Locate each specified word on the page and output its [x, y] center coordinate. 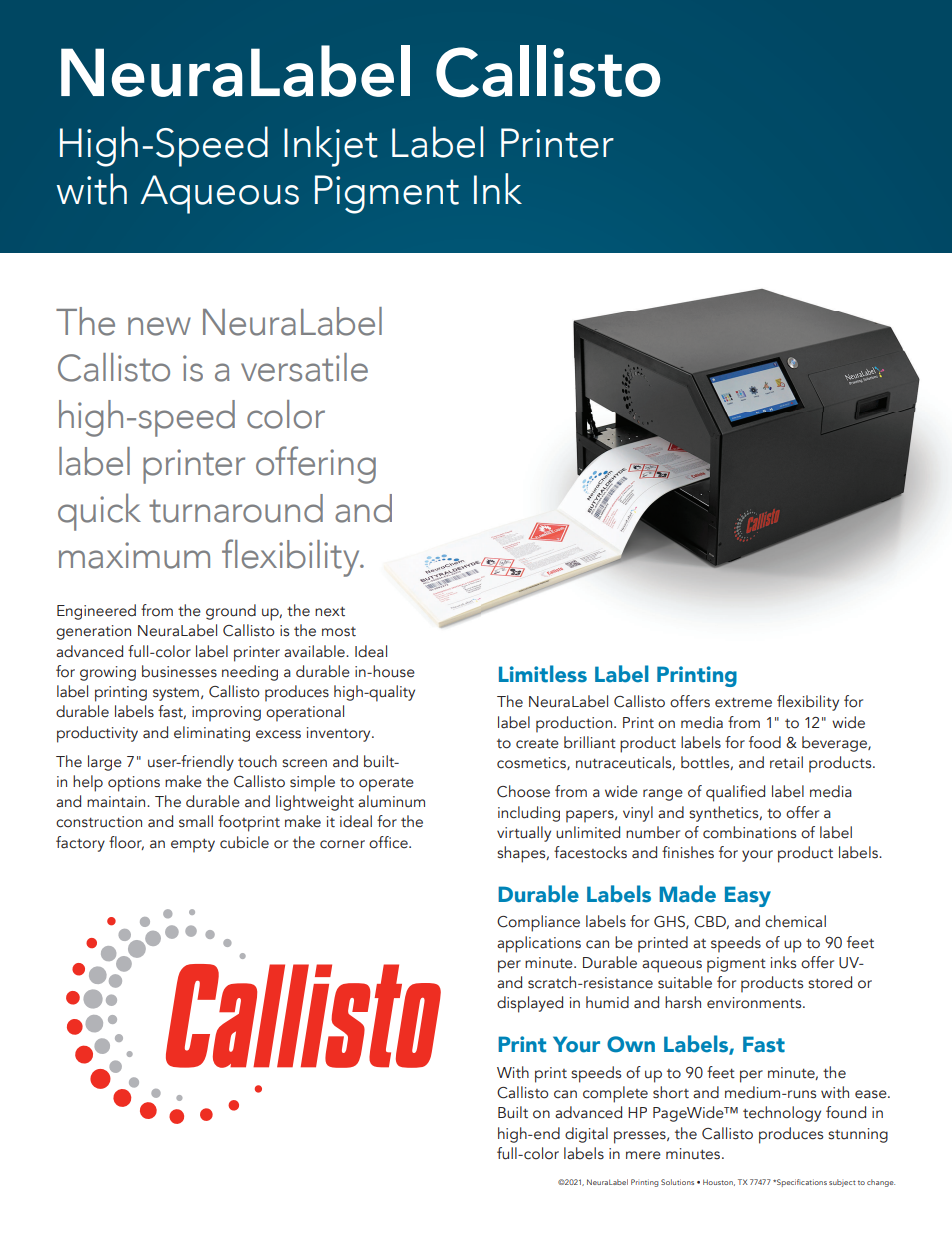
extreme [743, 703]
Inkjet [331, 146]
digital [586, 1135]
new [159, 326]
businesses [179, 671]
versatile [304, 367]
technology [782, 1114]
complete [615, 1094]
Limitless [543, 674]
